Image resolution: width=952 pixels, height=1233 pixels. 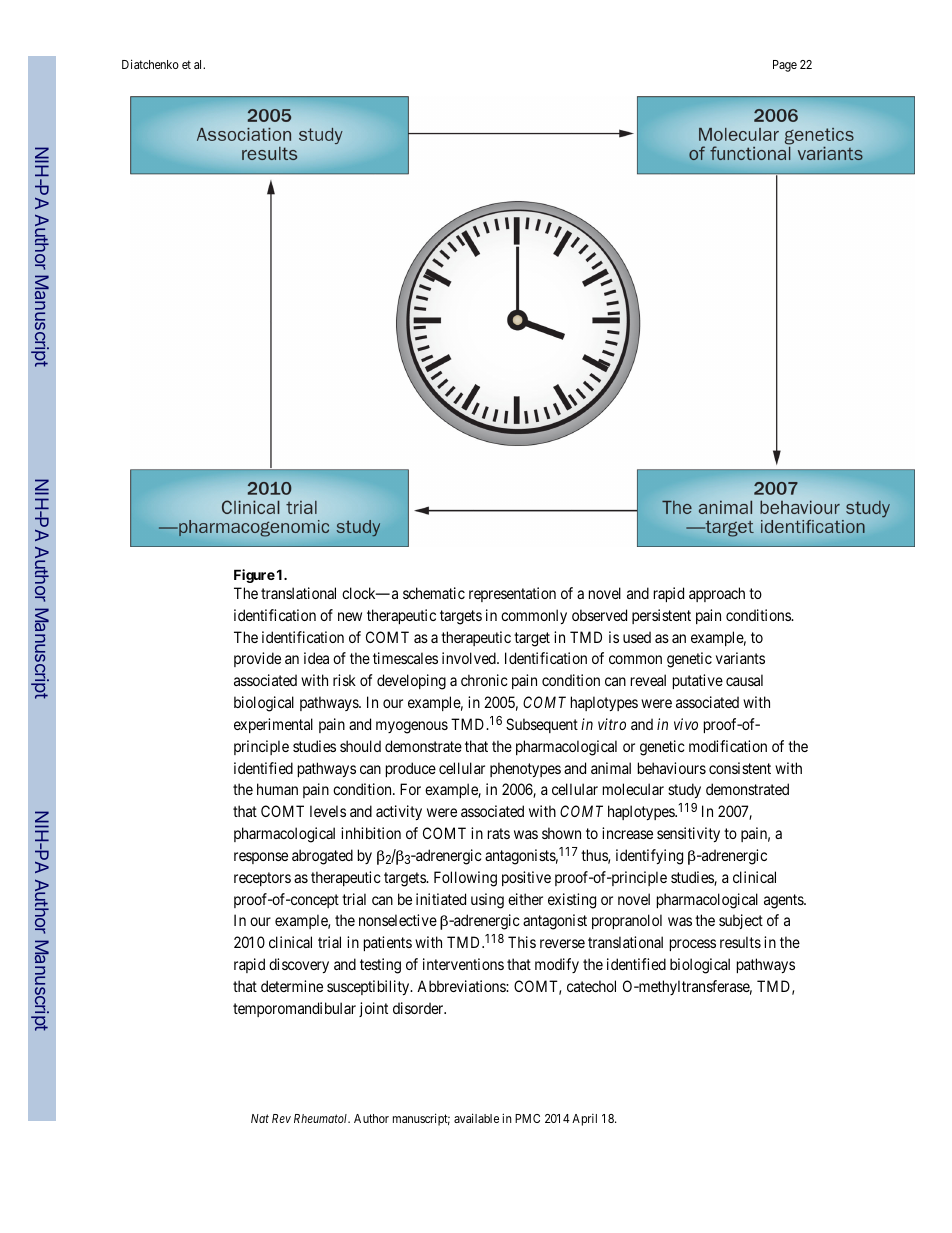 I want to click on Nat, so click(x=260, y=1118).
